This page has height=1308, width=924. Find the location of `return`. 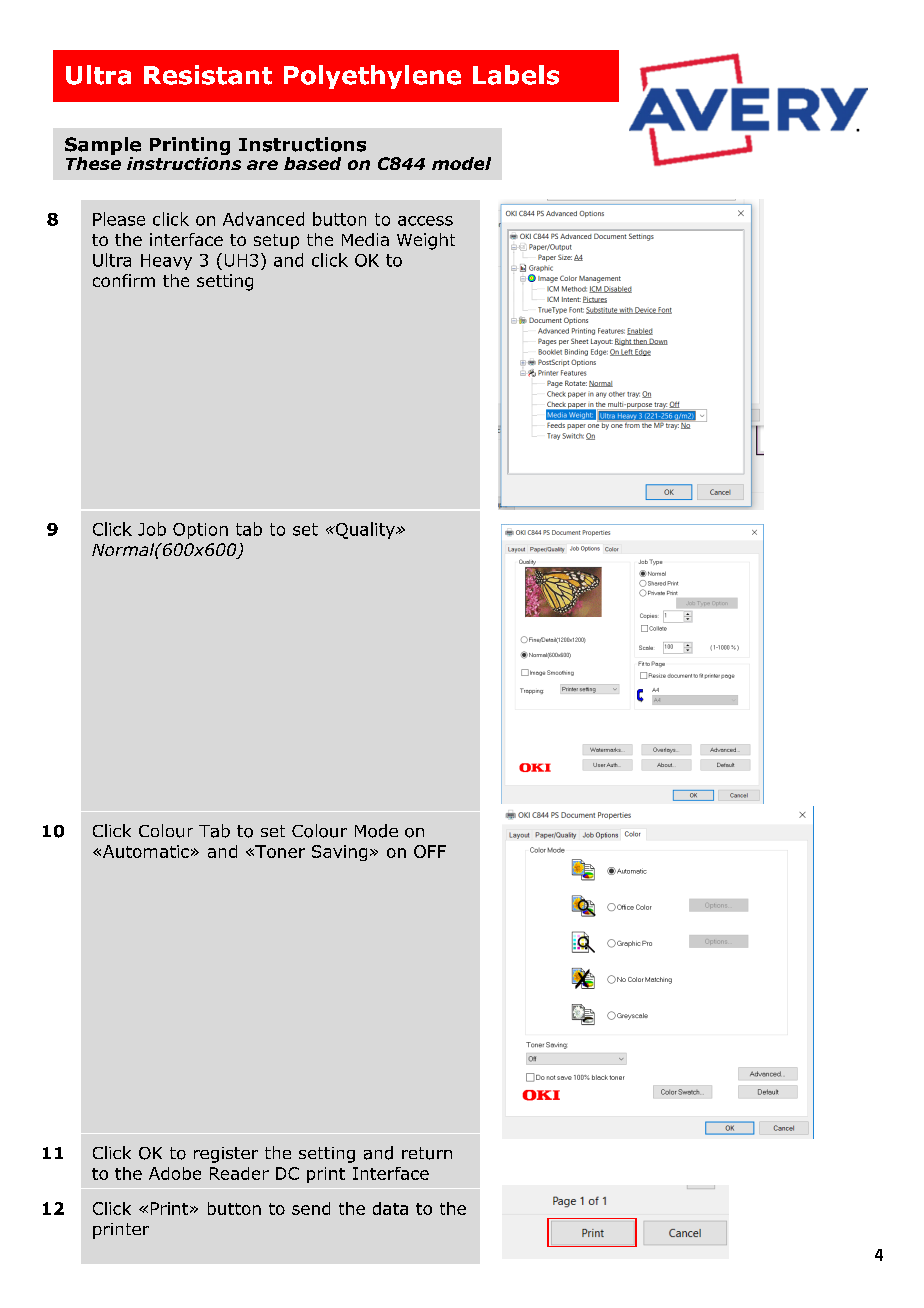

return is located at coordinates (427, 1153).
